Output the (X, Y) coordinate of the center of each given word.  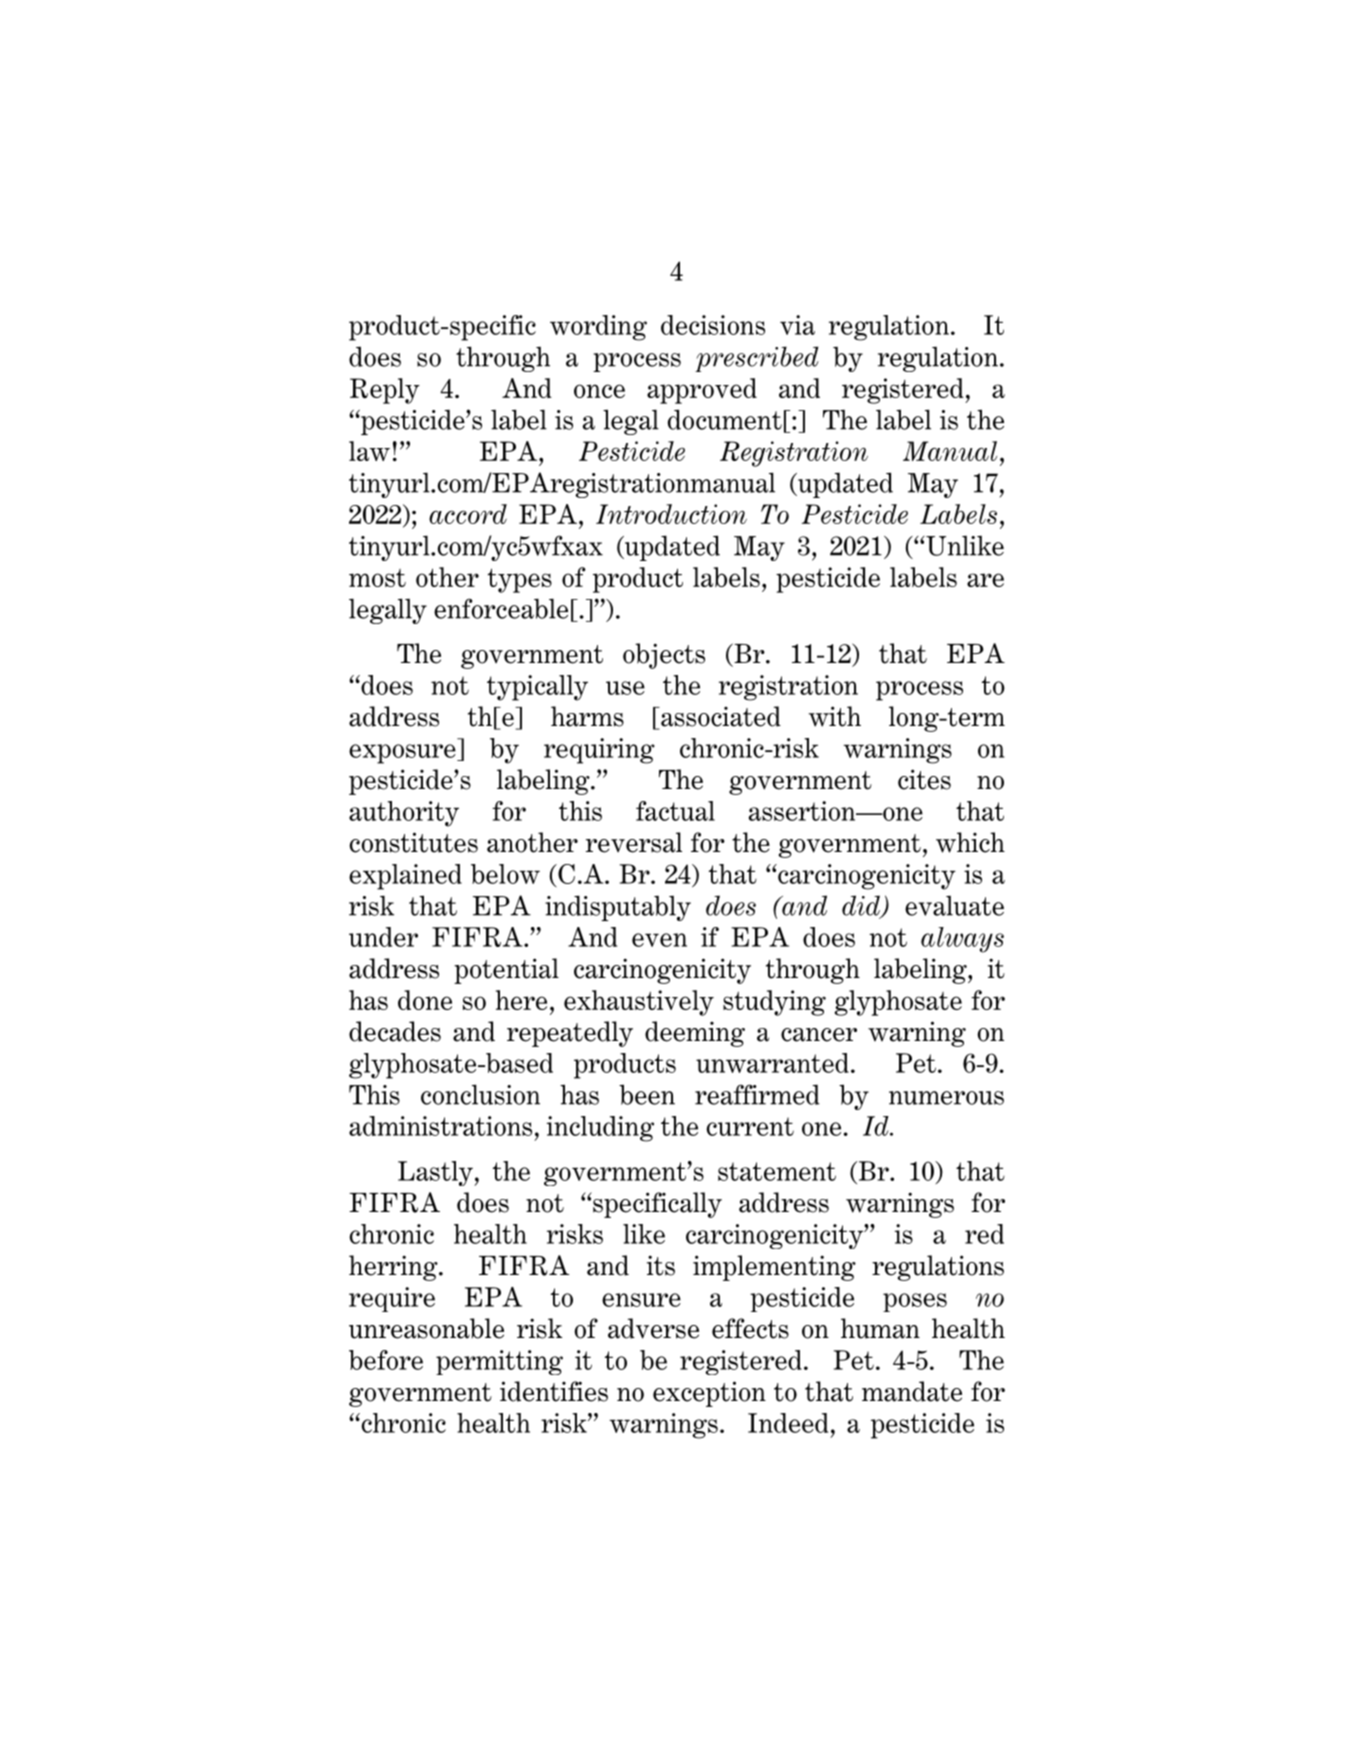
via (797, 325)
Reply (385, 391)
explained (405, 877)
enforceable (501, 608)
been (647, 1094)
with (835, 716)
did (862, 906)
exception (709, 1394)
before (386, 1360)
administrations (440, 1126)
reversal (634, 842)
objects (664, 656)
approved (702, 391)
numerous (946, 1098)
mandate (912, 1391)
